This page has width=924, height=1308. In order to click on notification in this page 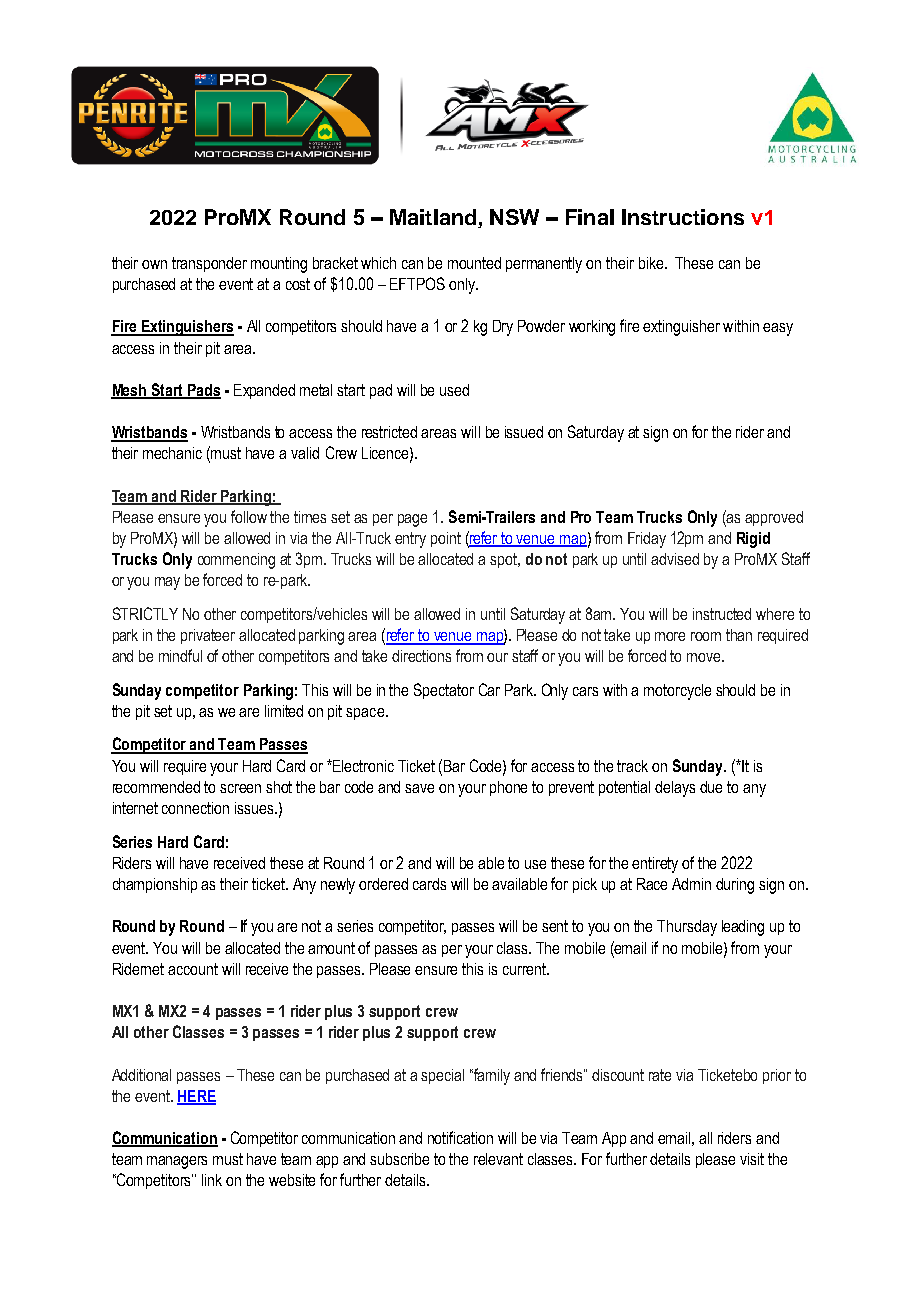, I will do `click(460, 1137)`.
